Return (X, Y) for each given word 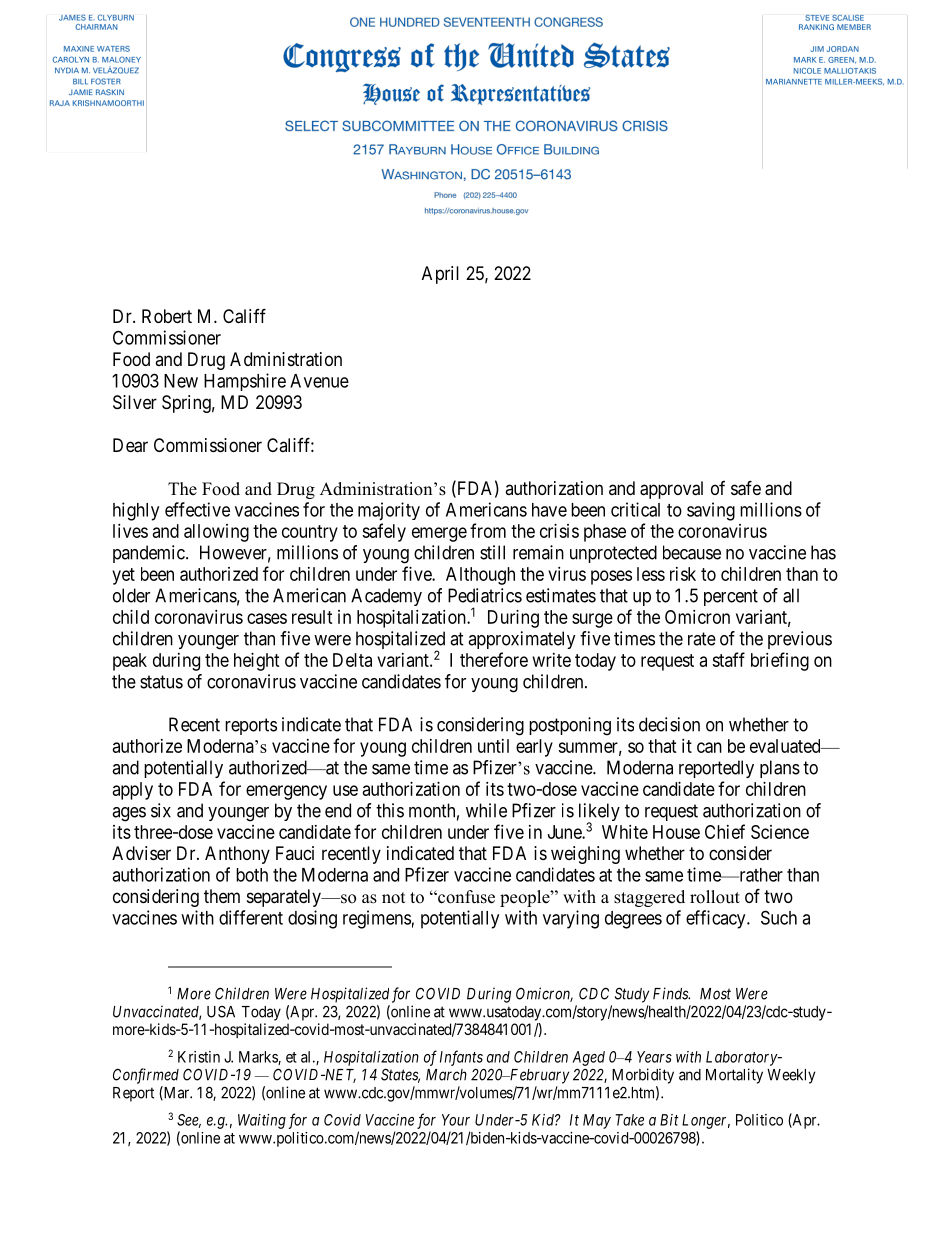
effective (197, 509)
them (222, 896)
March (446, 1075)
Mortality (734, 1076)
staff (728, 659)
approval (671, 490)
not (393, 898)
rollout (715, 897)
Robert (167, 316)
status (161, 682)
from (488, 530)
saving (711, 511)
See (189, 1121)
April (440, 275)
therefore (494, 659)
